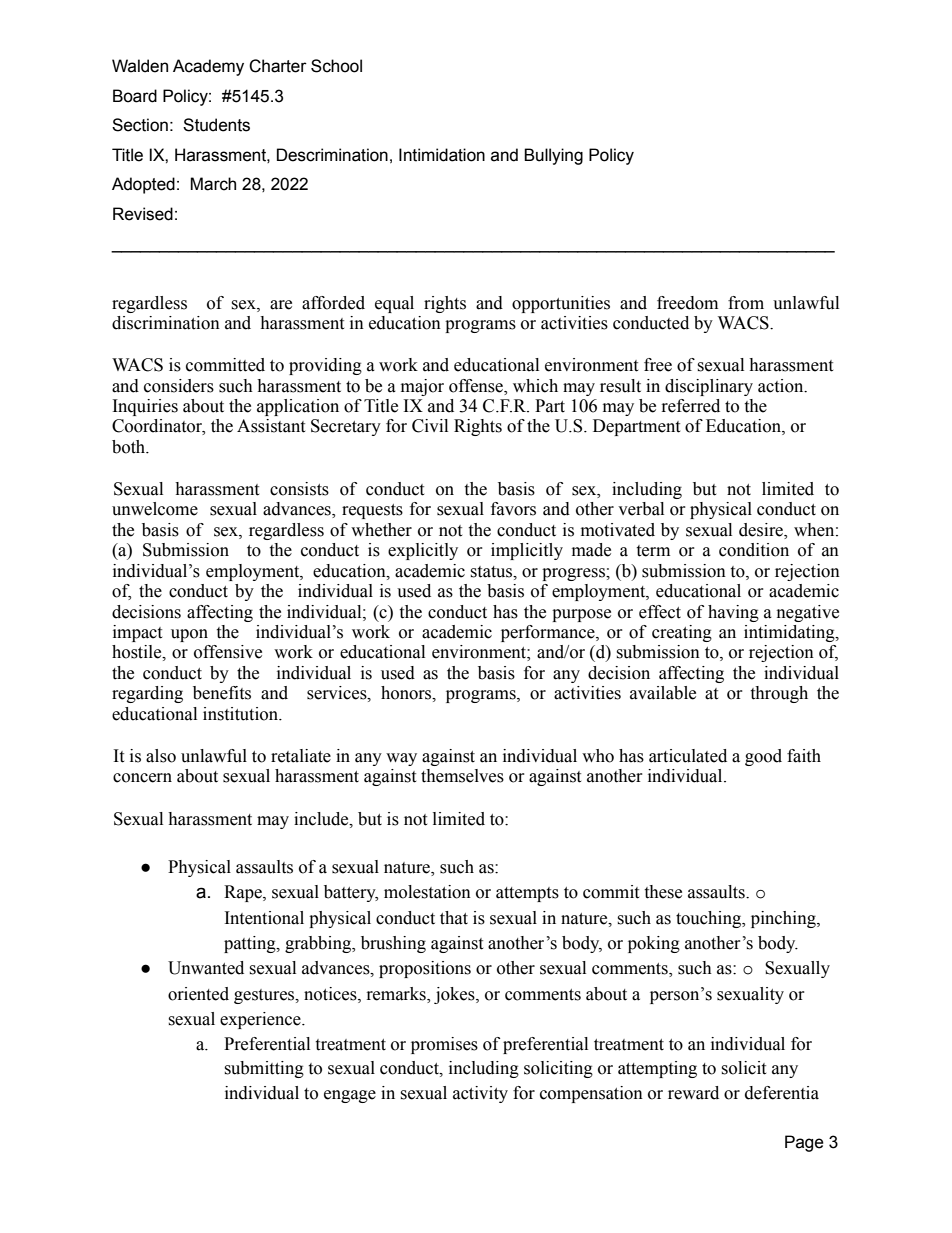 Image resolution: width=952 pixels, height=1233 pixels. What do you see at coordinates (216, 125) in the document?
I see `Students` at bounding box center [216, 125].
